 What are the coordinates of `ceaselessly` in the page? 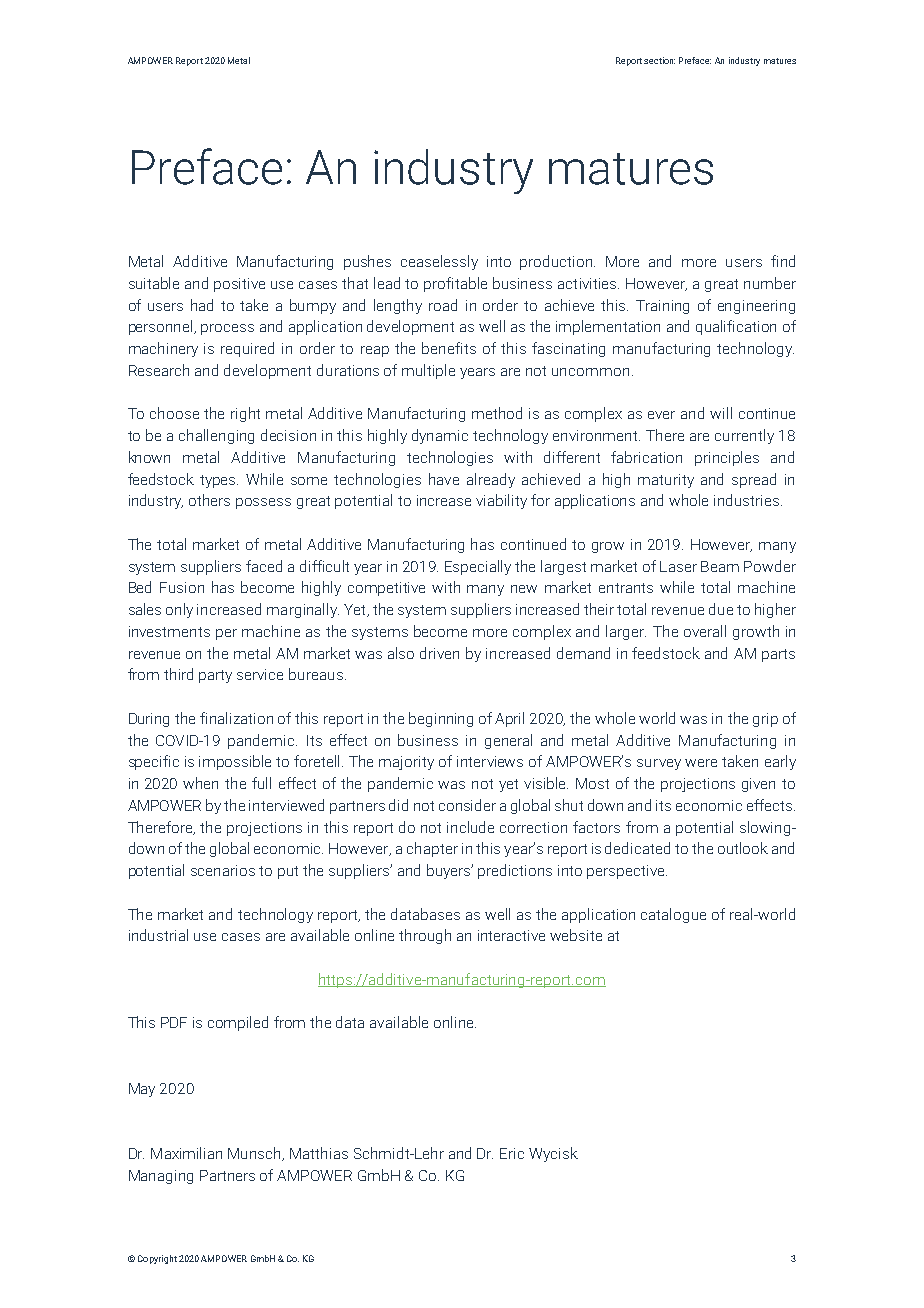 It's located at (439, 262).
